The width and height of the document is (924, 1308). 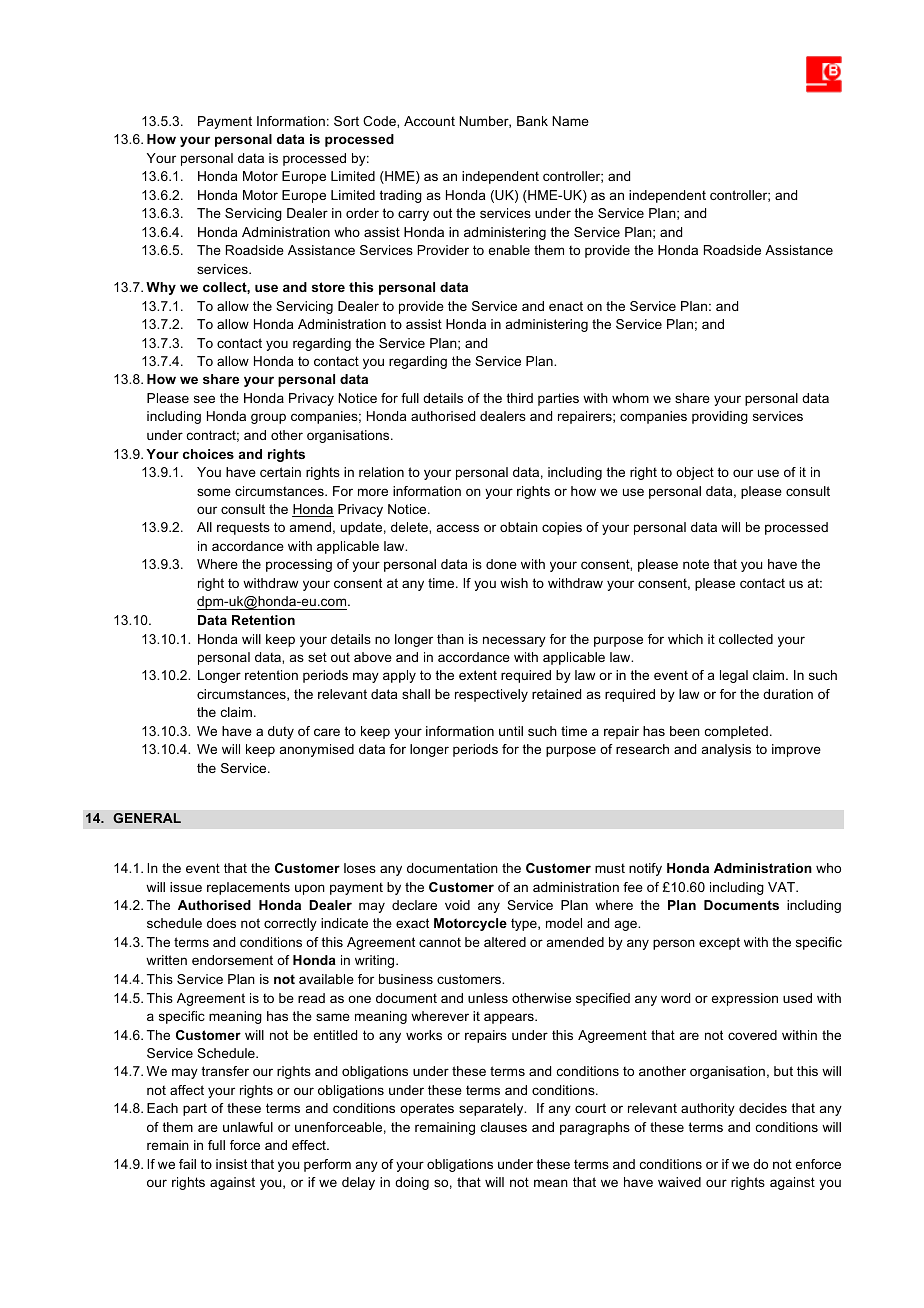 What do you see at coordinates (231, 1164) in the document?
I see `insist` at bounding box center [231, 1164].
